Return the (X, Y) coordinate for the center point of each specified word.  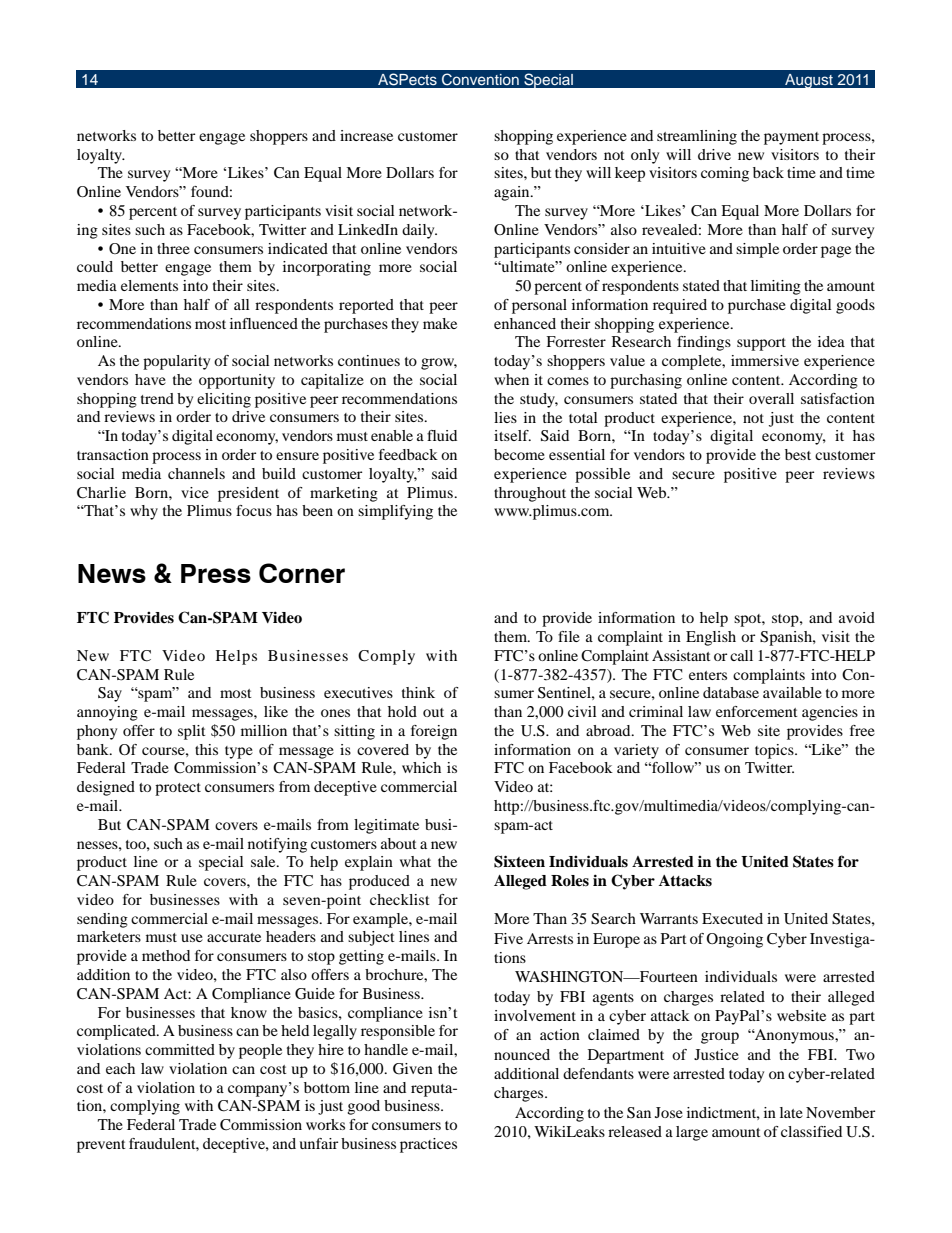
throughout (530, 494)
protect (178, 789)
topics (775, 751)
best (798, 454)
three (173, 248)
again (513, 193)
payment (791, 138)
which (421, 767)
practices (428, 1145)
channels (196, 473)
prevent (101, 1146)
